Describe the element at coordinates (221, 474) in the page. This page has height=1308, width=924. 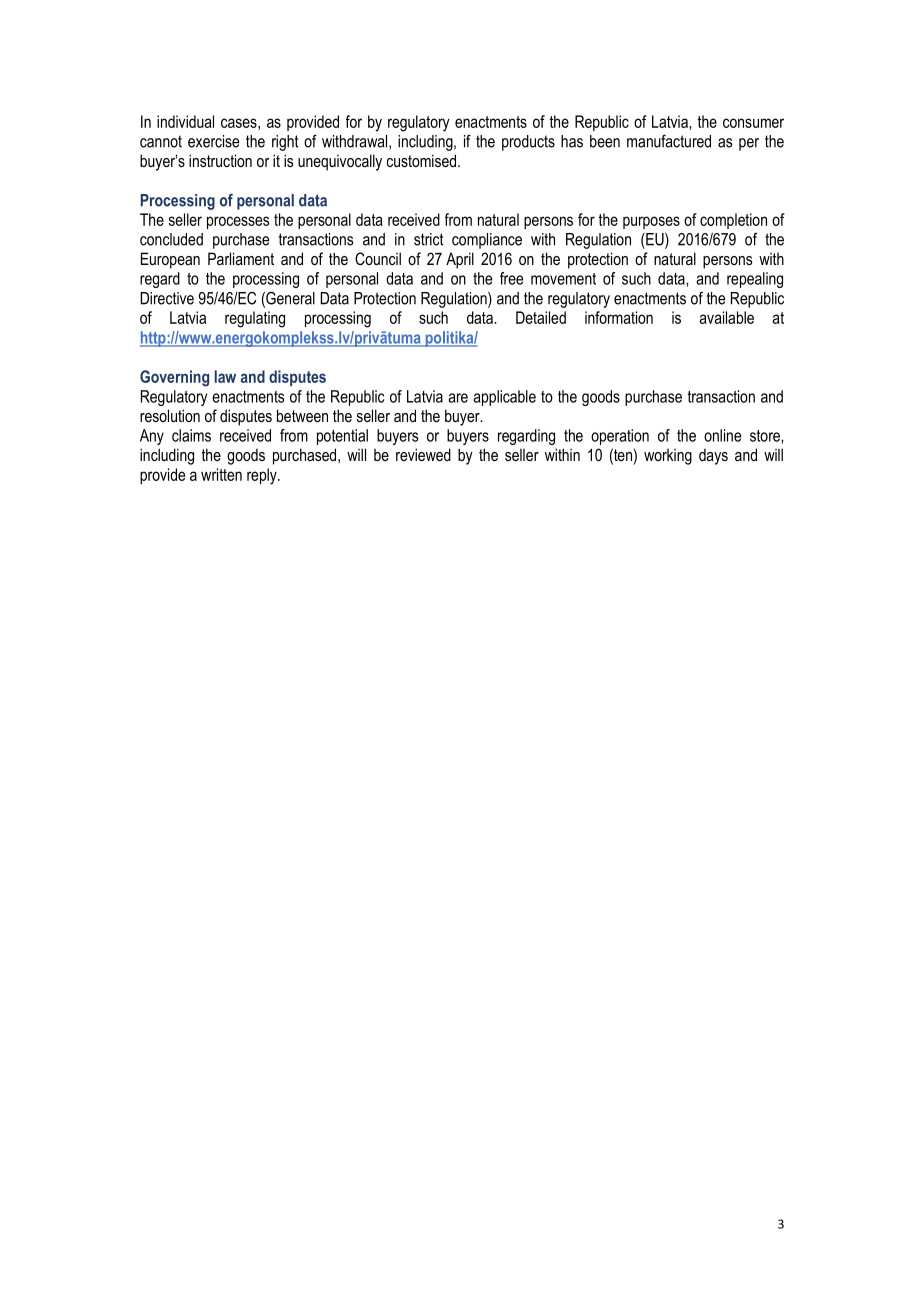
I see `written` at that location.
